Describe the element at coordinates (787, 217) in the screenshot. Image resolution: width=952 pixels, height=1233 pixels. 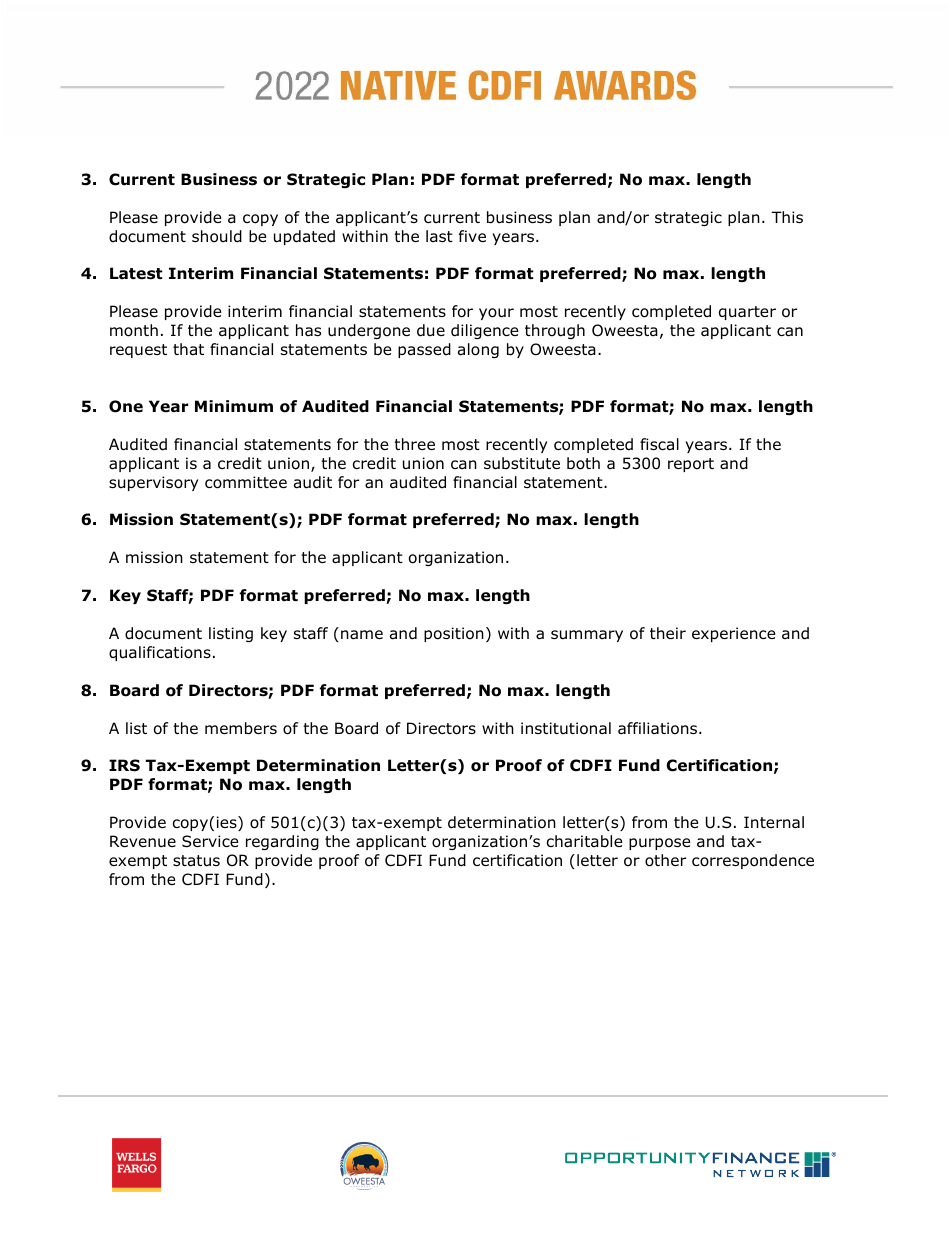
I see `This` at that location.
